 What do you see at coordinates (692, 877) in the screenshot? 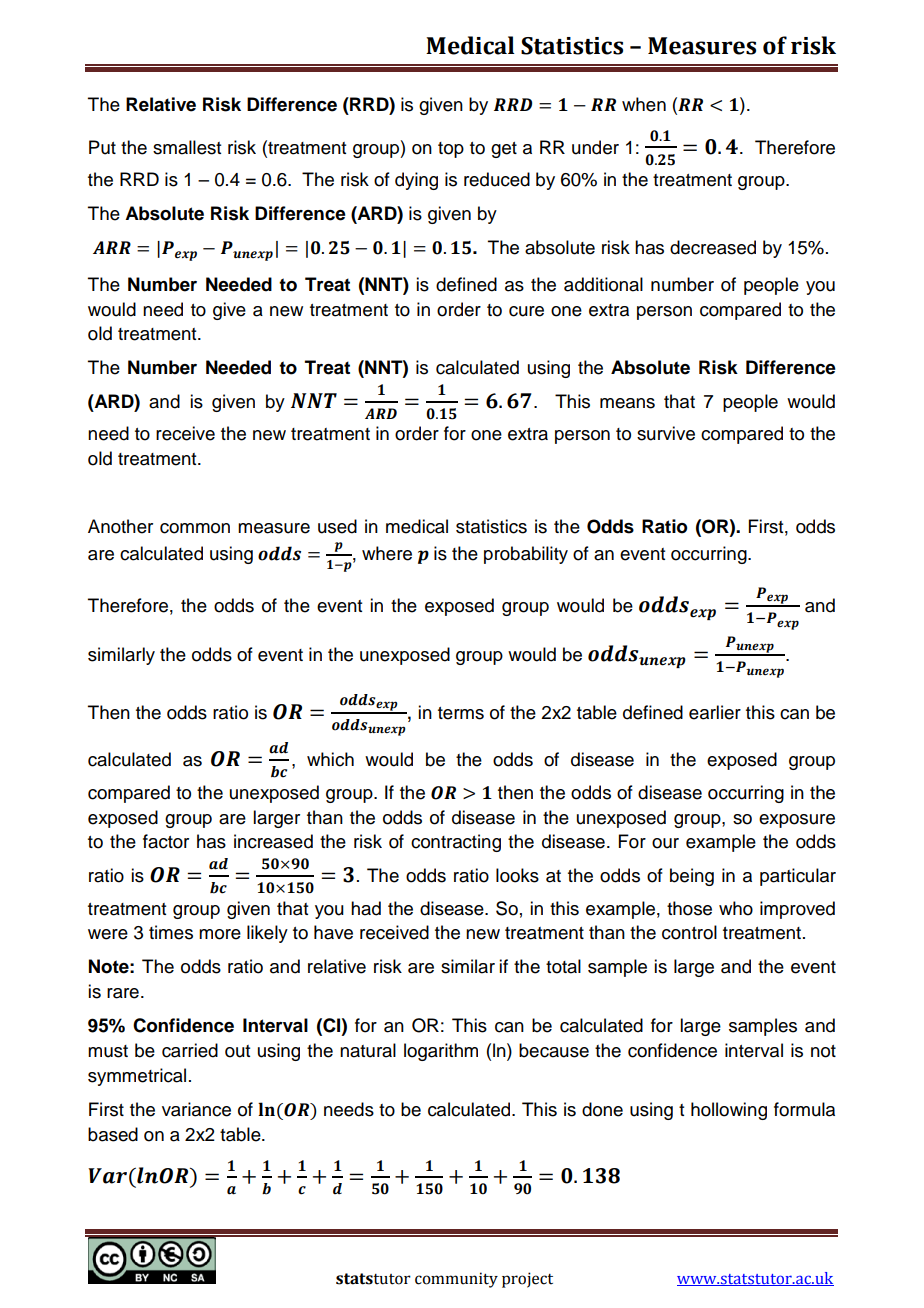
I see `being` at bounding box center [692, 877].
